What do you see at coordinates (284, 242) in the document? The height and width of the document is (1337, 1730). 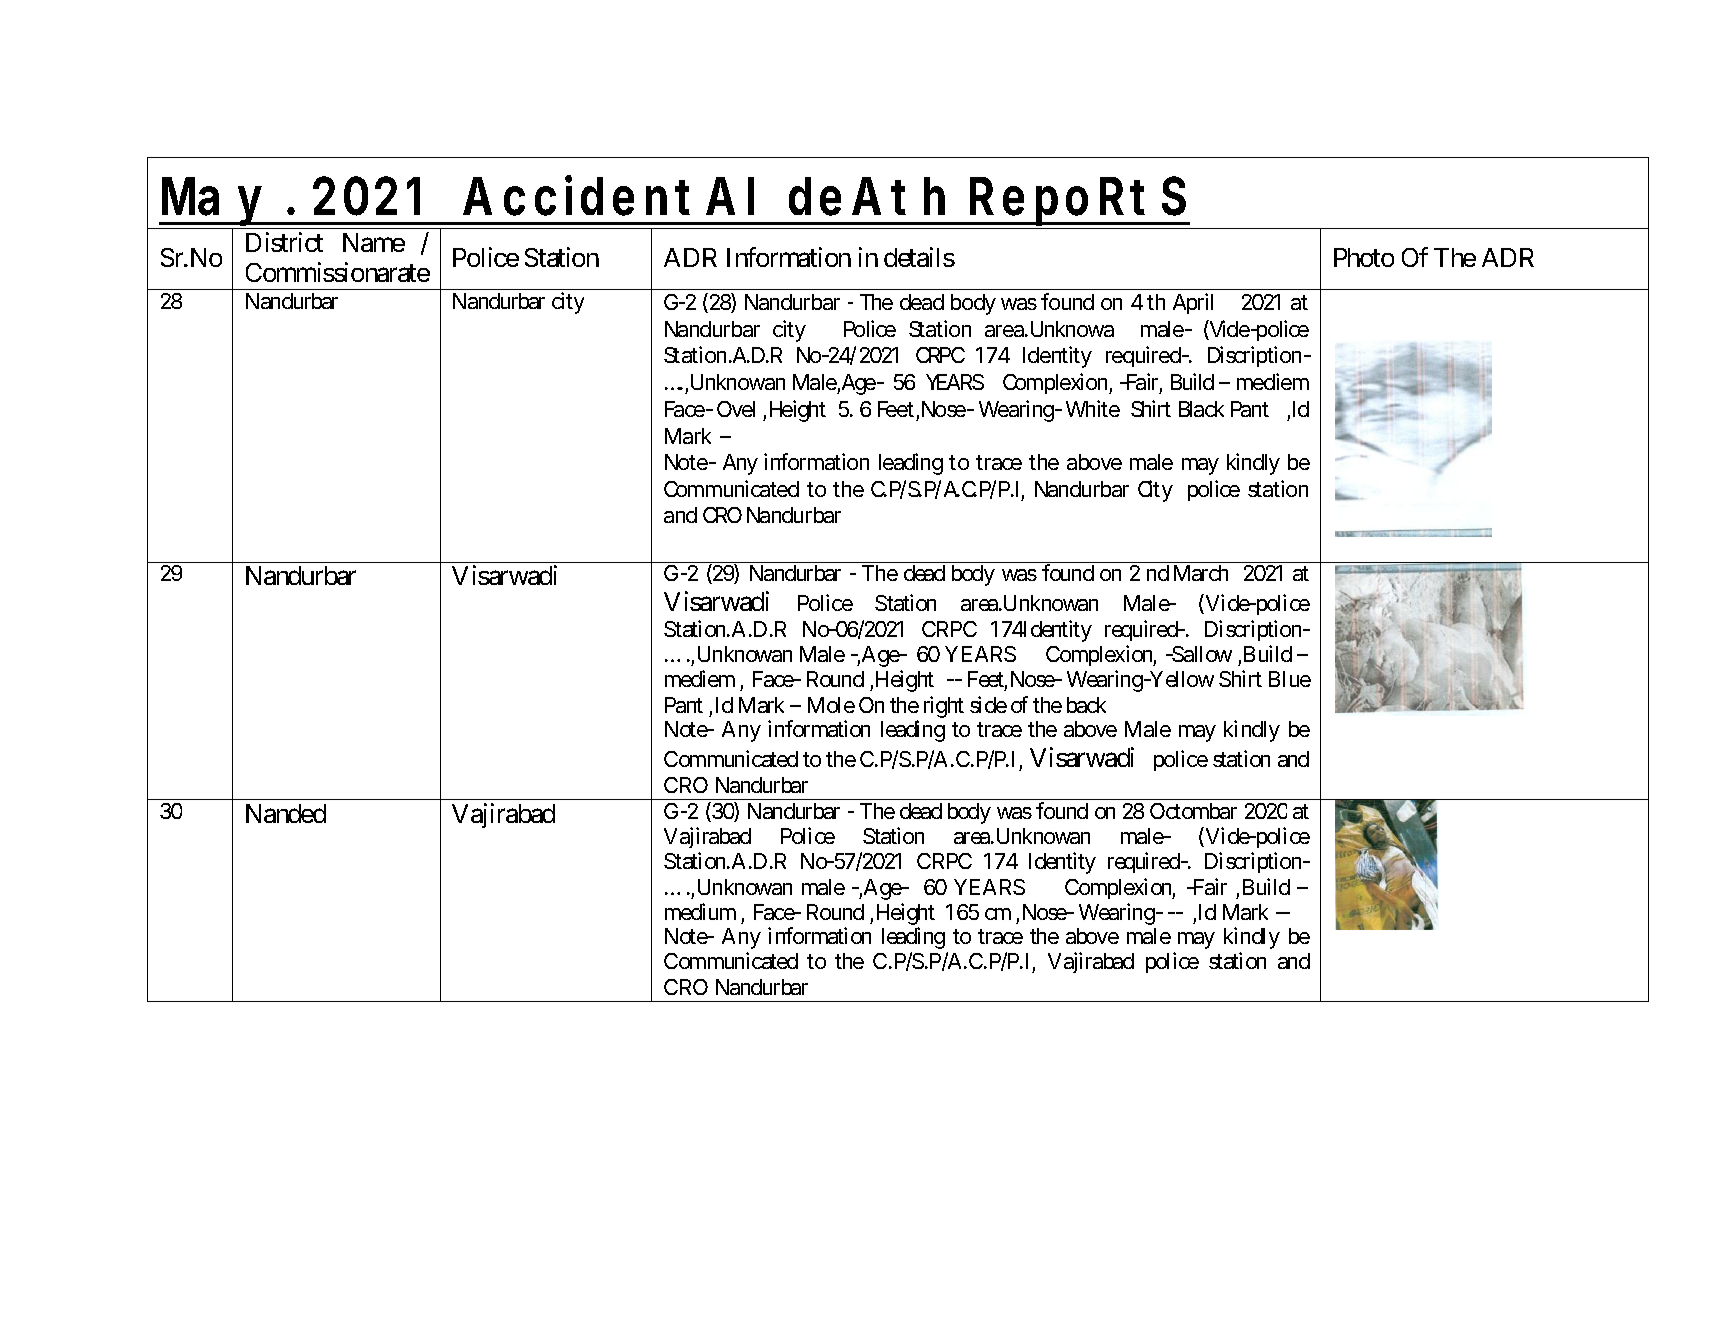 I see `District` at bounding box center [284, 242].
